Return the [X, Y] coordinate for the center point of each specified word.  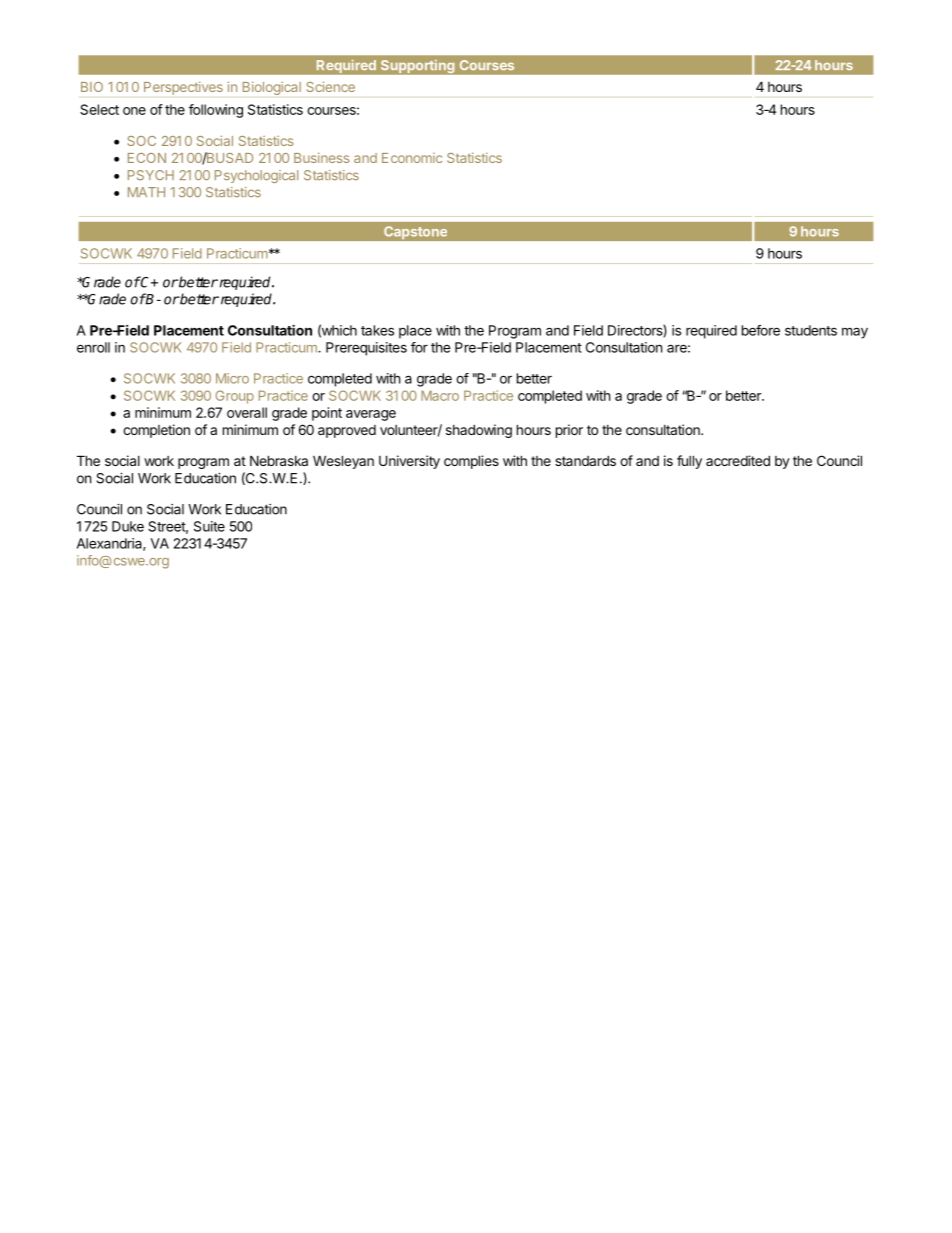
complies [471, 462]
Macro [440, 395]
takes [377, 330]
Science [330, 86]
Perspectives [183, 88]
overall [247, 412]
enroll [93, 347]
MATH [146, 192]
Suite [209, 526]
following [216, 111]
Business [321, 157]
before [761, 330]
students [811, 330]
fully [689, 462]
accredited [738, 460]
